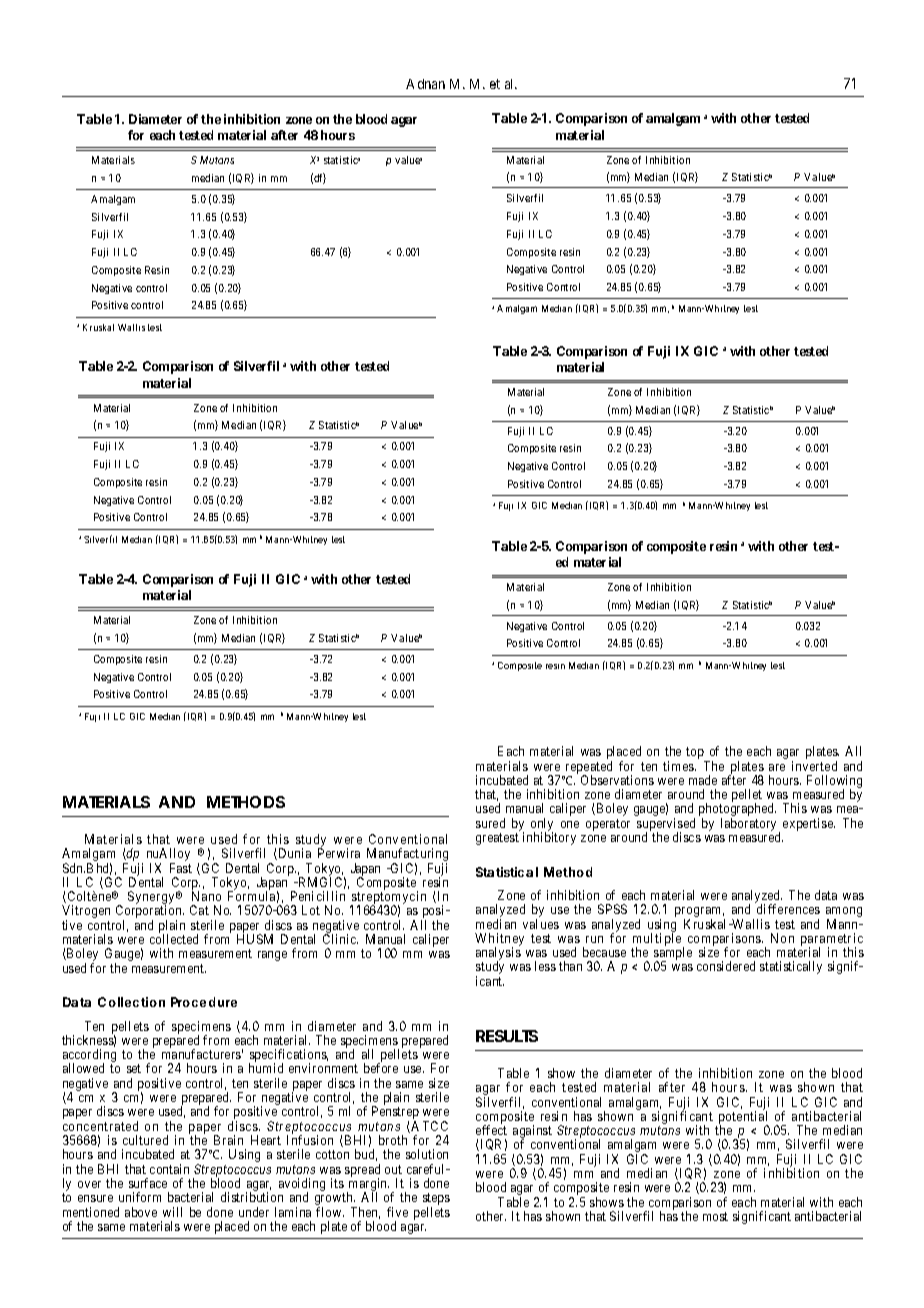 This page has height=1308, width=924. I want to click on Observations, so click(617, 780).
